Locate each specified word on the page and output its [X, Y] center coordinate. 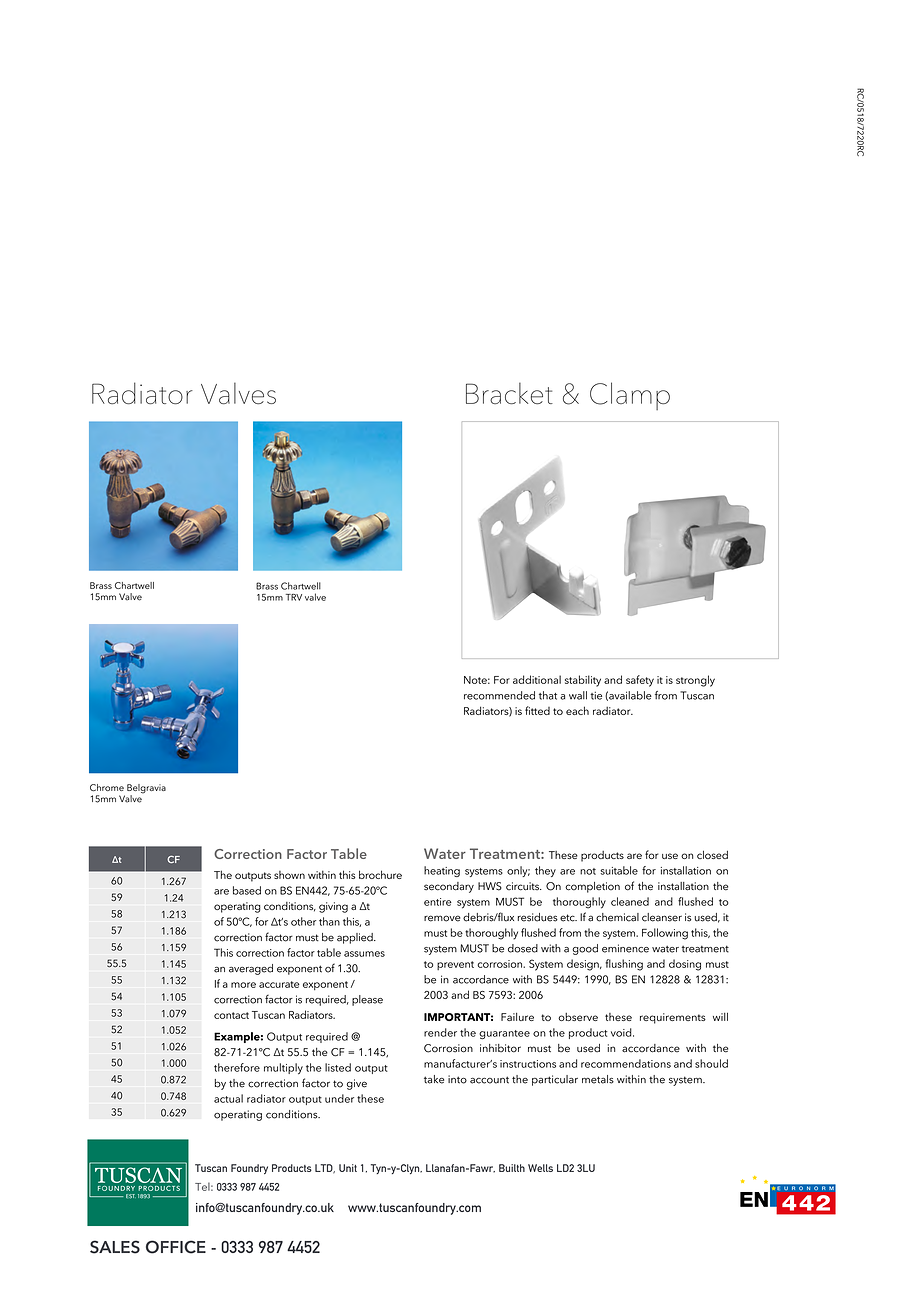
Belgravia [146, 790]
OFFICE [176, 1247]
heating [442, 871]
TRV [294, 597]
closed [712, 854]
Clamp [630, 396]
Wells [540, 1168]
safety [640, 681]
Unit [348, 1168]
